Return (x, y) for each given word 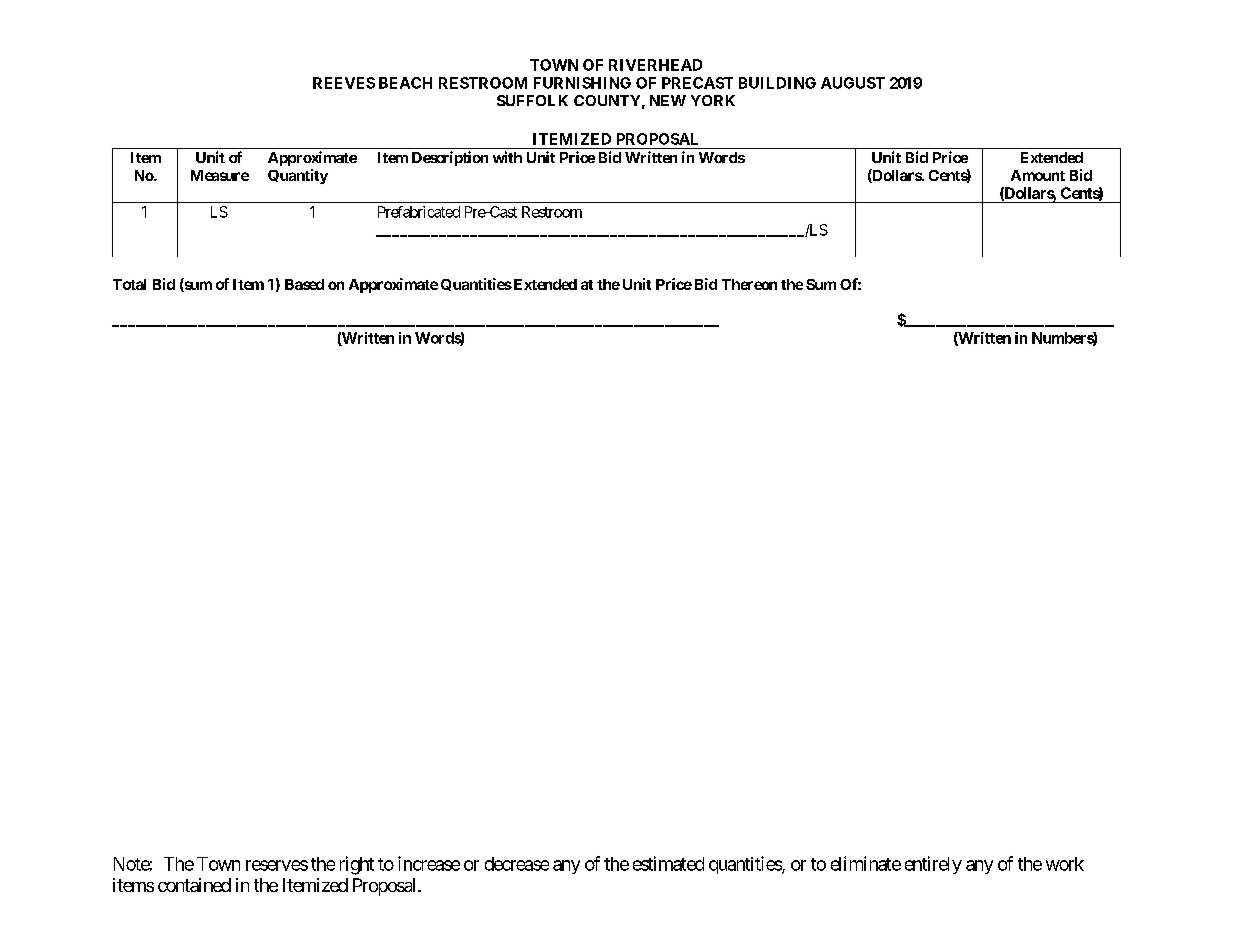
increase (429, 863)
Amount (1038, 175)
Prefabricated (419, 212)
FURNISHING (582, 83)
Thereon (749, 284)
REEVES (344, 83)
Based (304, 284)
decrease (517, 864)
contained (194, 885)
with (507, 157)
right (357, 865)
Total (129, 284)
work (1065, 864)
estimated (668, 863)
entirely (933, 865)
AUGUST (853, 83)
